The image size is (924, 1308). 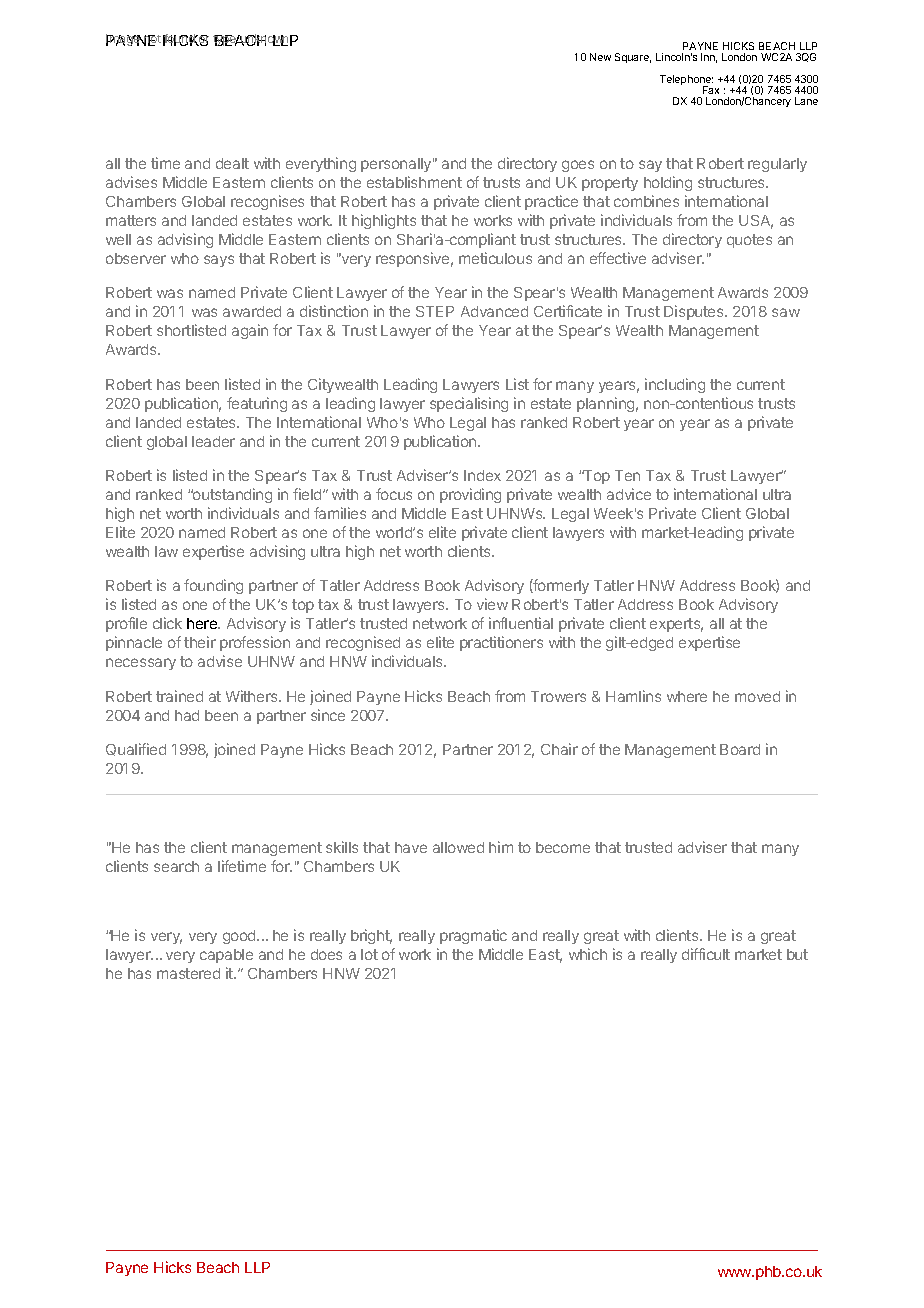 I want to click on specialising, so click(x=469, y=404).
